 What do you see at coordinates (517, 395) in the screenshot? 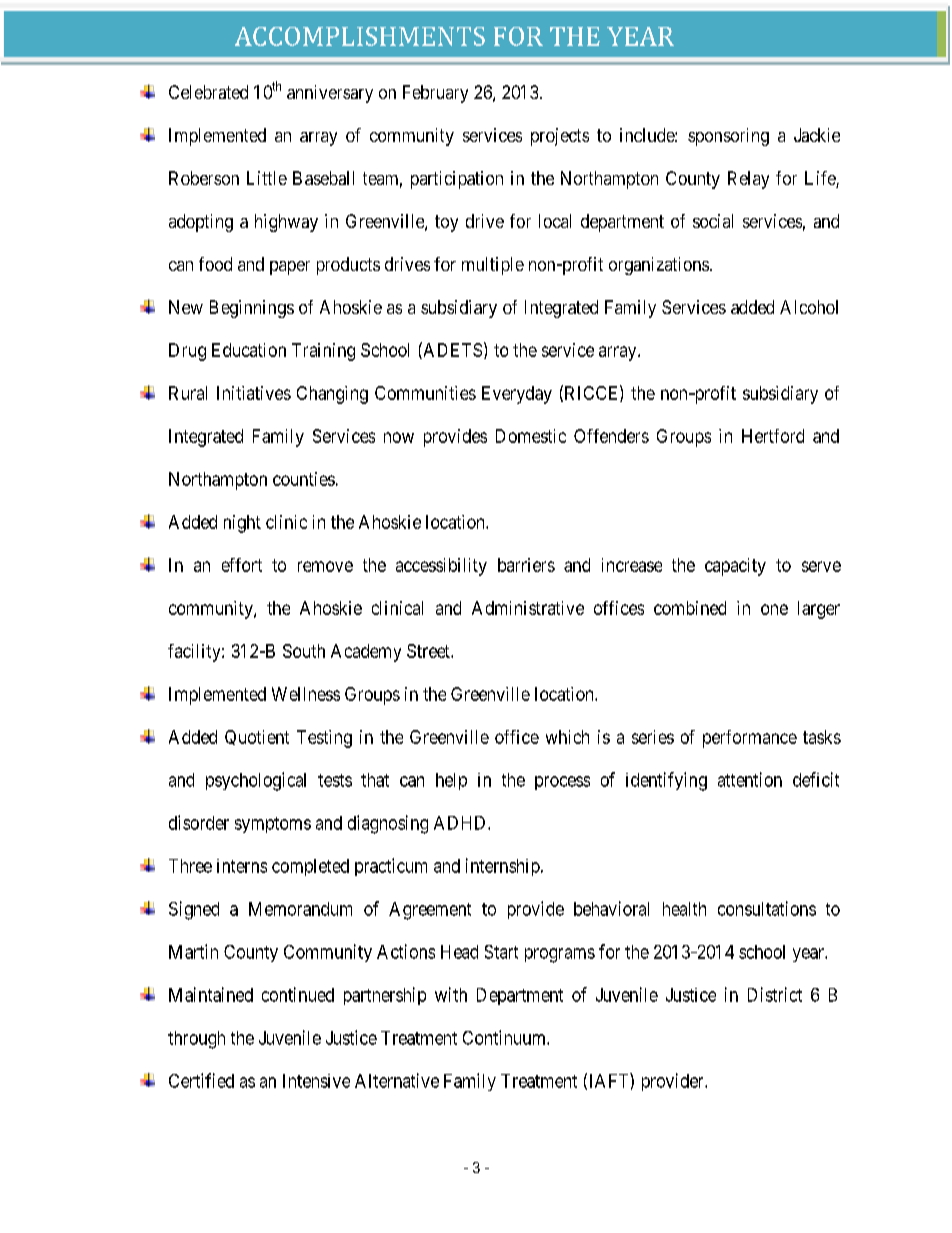
I see `Everyday` at bounding box center [517, 395].
